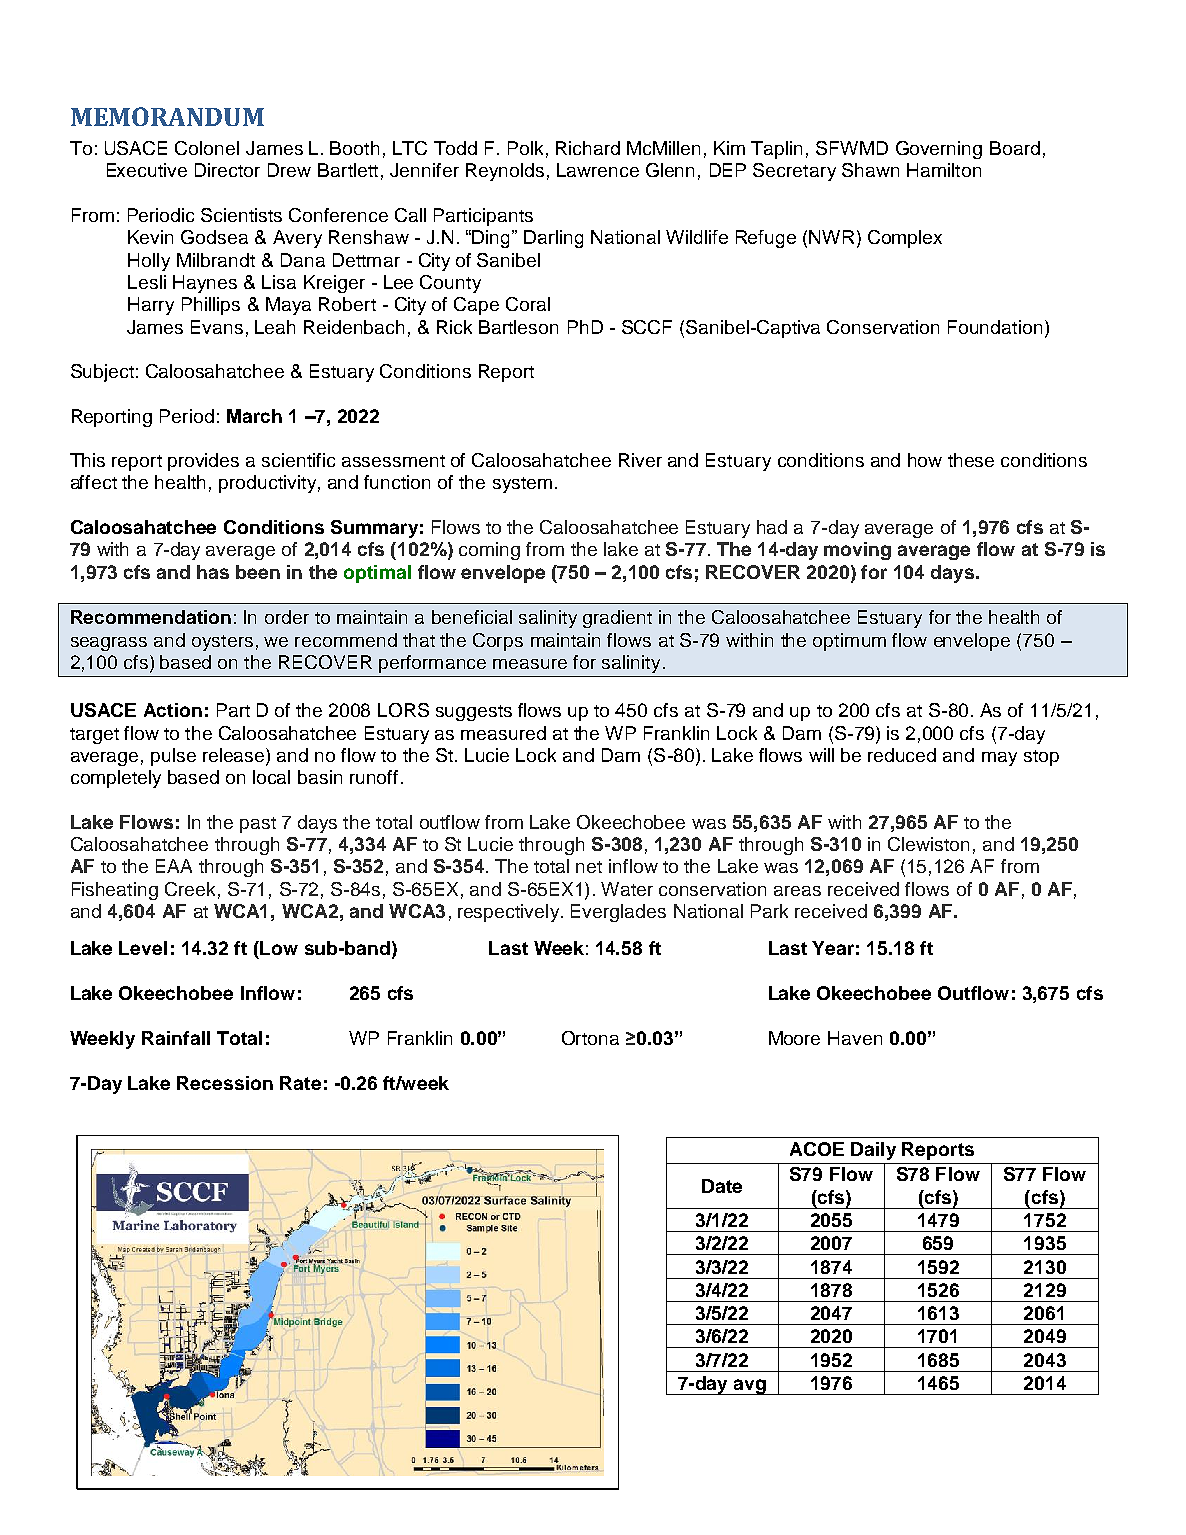 This screenshot has height=1535, width=1186. Describe the element at coordinates (225, 1083) in the screenshot. I see `Recession` at that location.
